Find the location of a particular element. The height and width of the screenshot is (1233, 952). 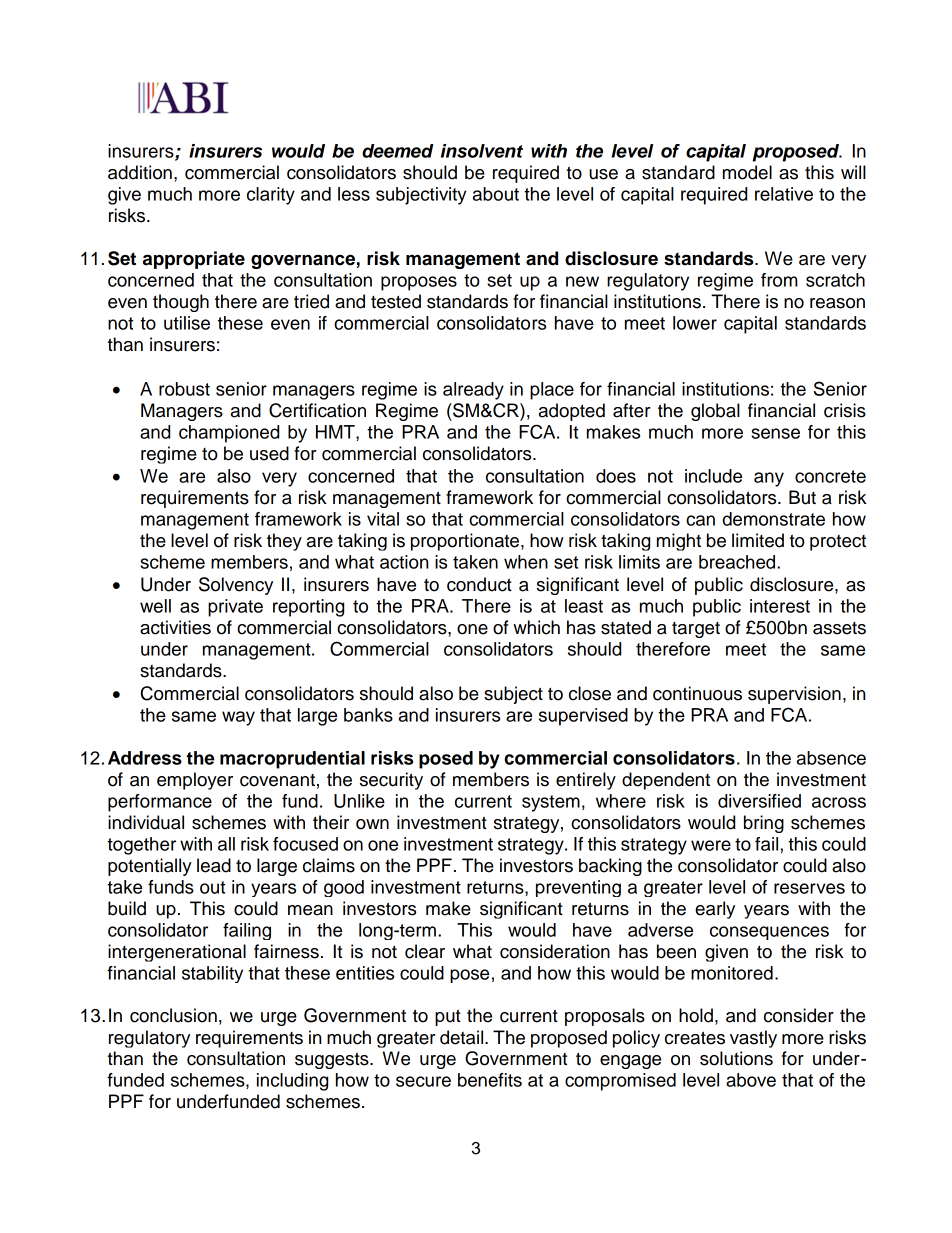

clarity is located at coordinates (271, 196).
